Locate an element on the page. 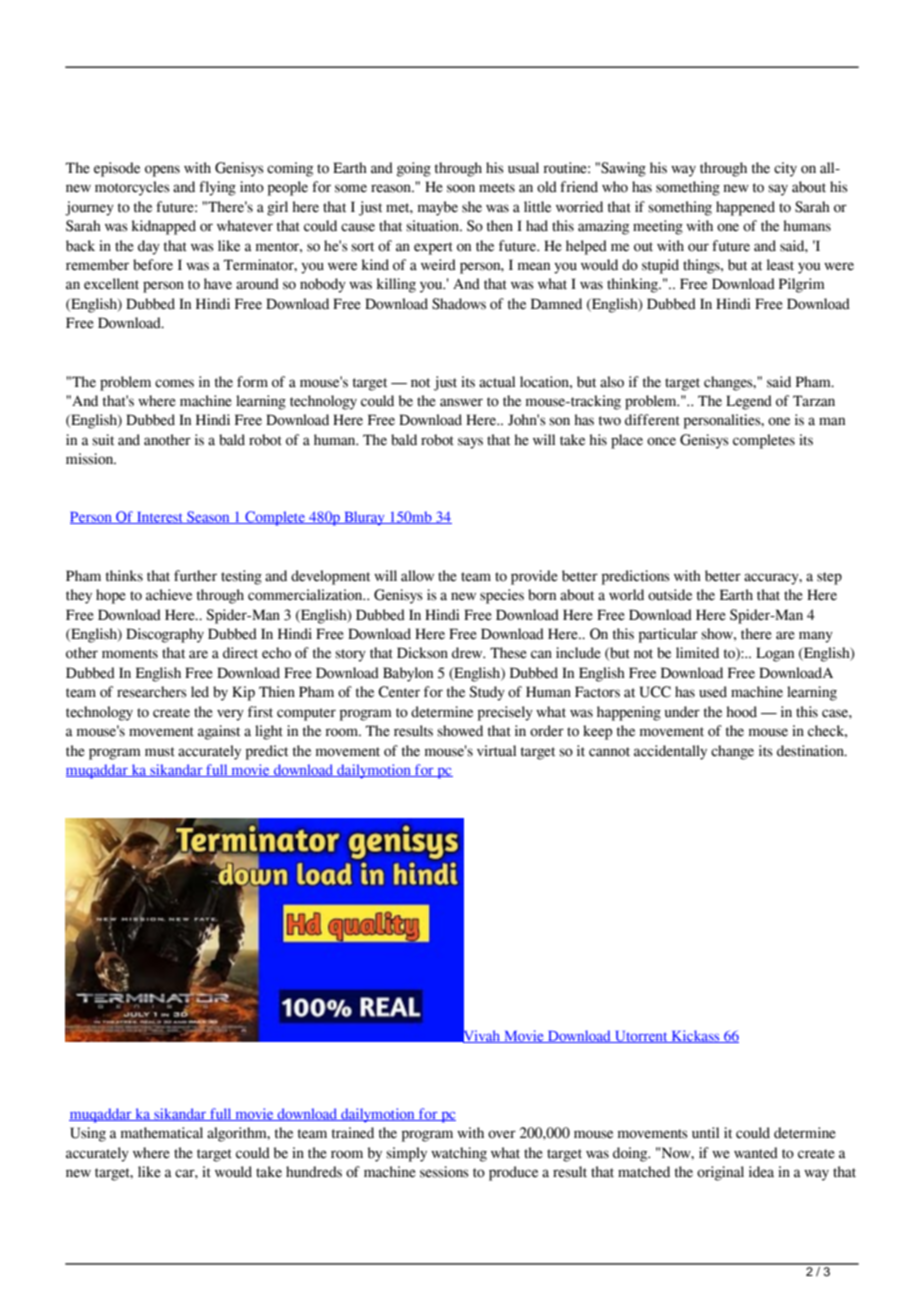 This page has width=924, height=1308. watching is located at coordinates (459, 1154).
